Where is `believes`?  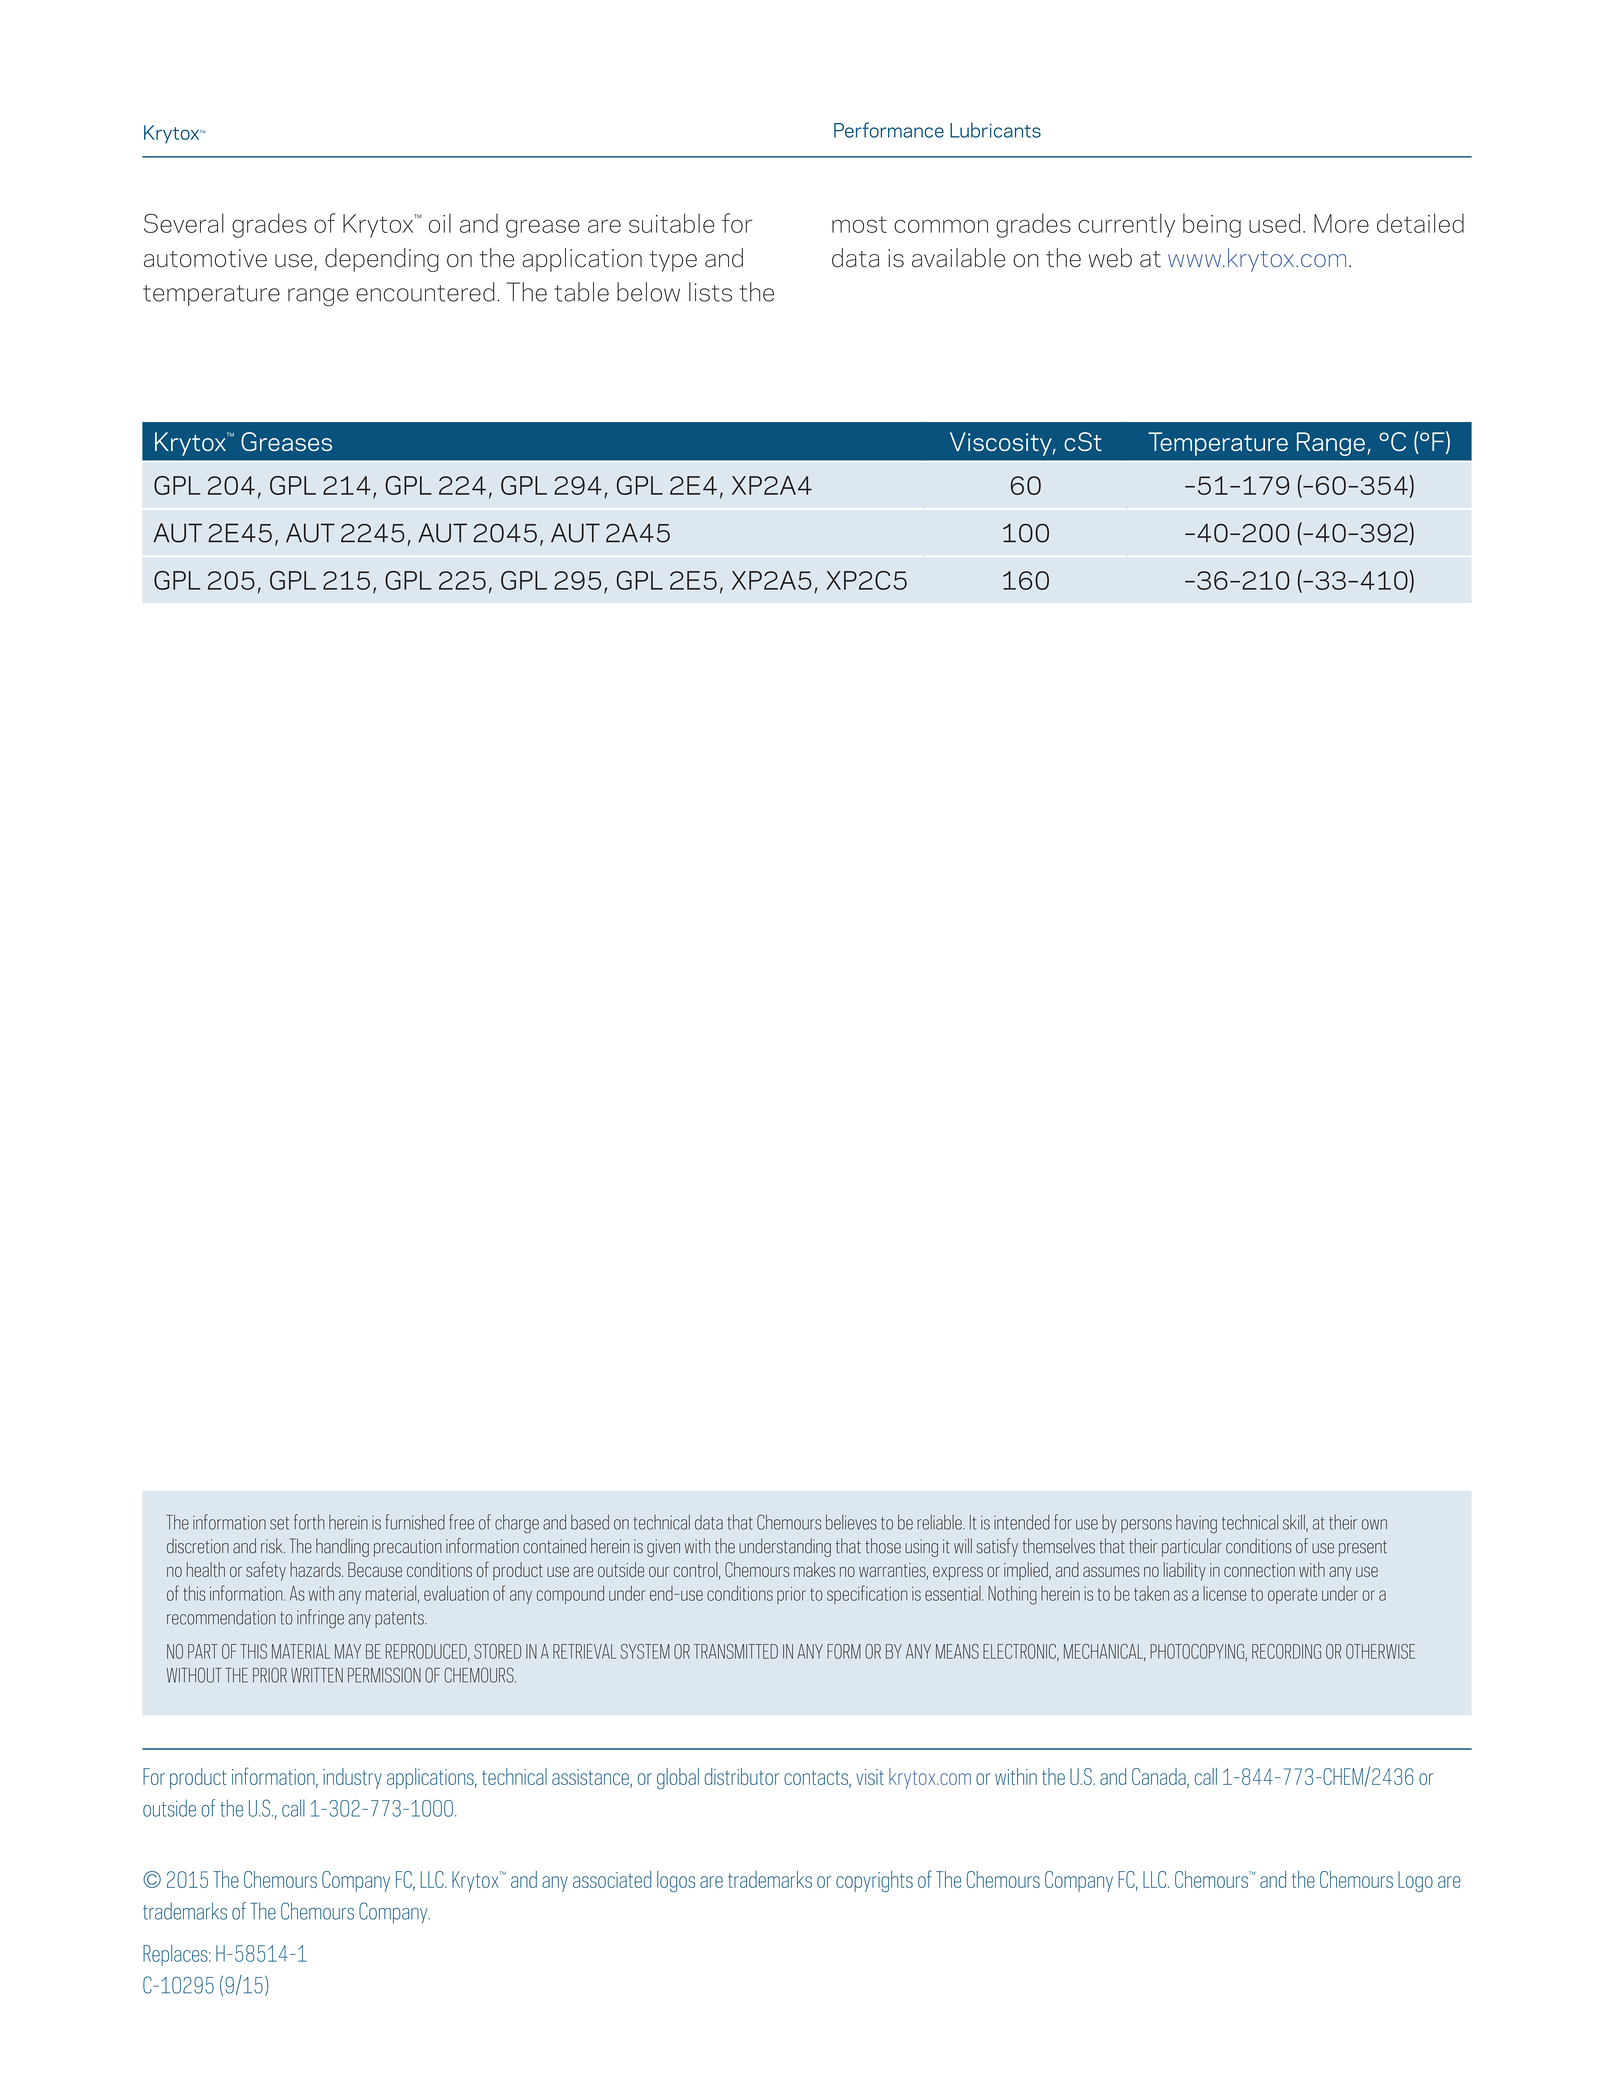
believes is located at coordinates (851, 1522).
